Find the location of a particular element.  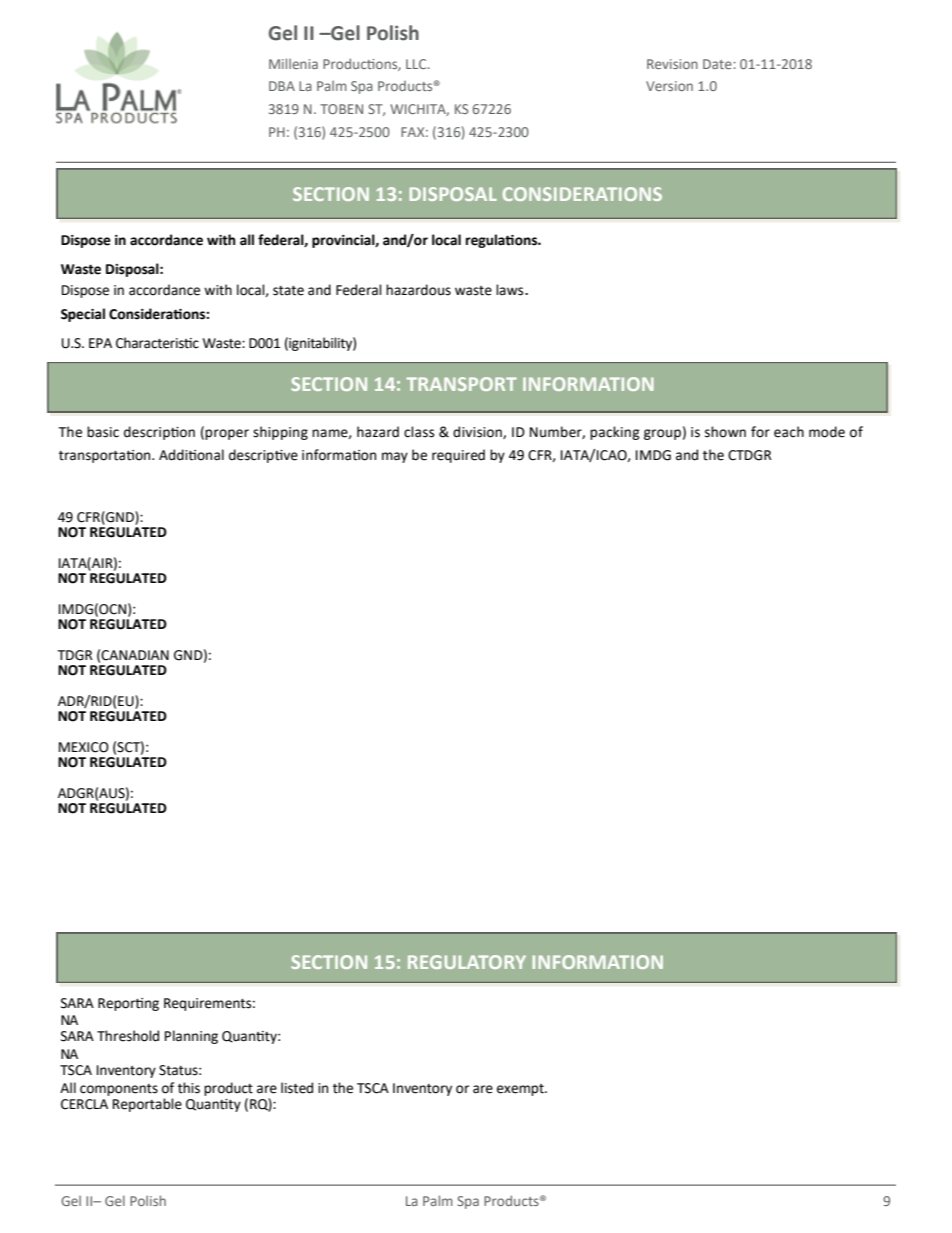

DBA is located at coordinates (282, 86).
